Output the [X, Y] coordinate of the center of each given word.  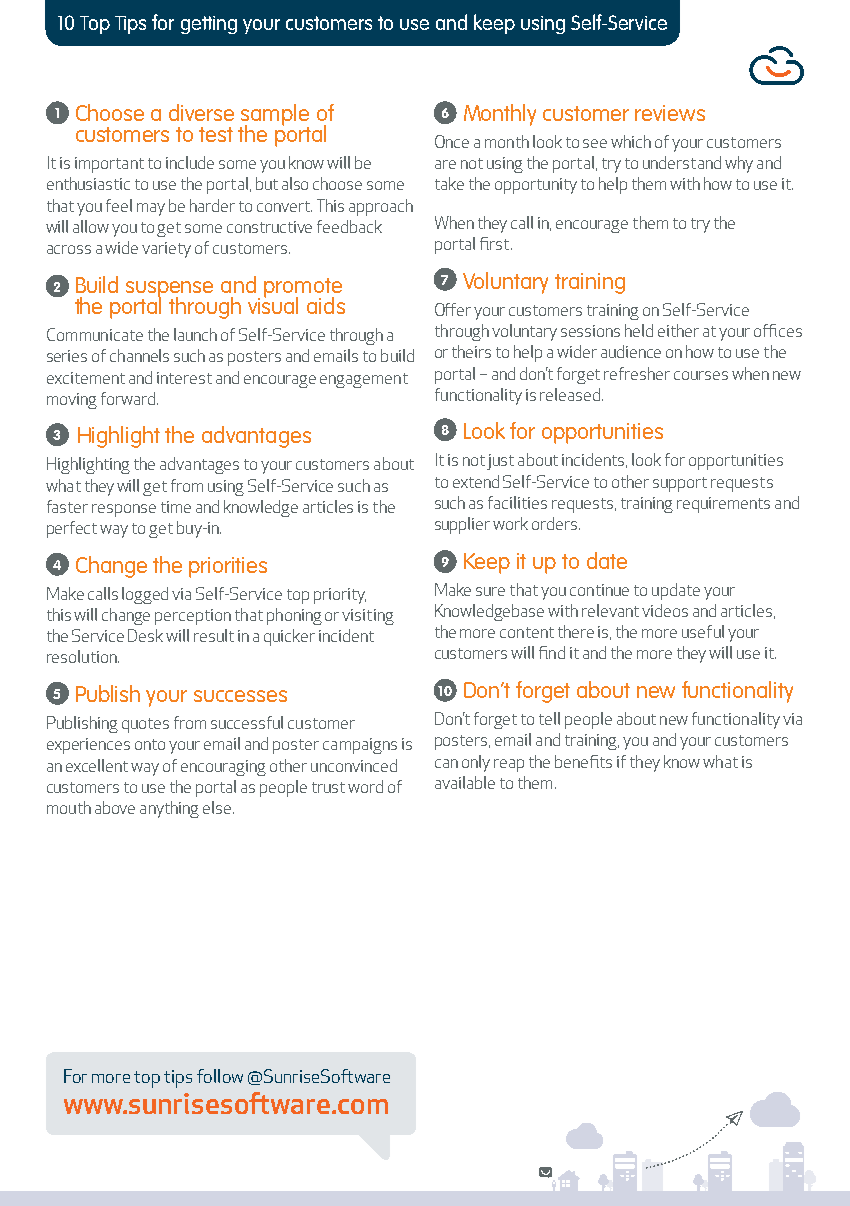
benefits [583, 761]
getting [209, 25]
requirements [723, 505]
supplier [462, 525]
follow [220, 1076]
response [124, 510]
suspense [169, 290]
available [465, 782]
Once [452, 141]
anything [169, 809]
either [678, 330]
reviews [670, 113]
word [365, 786]
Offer [453, 309]
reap [509, 765]
